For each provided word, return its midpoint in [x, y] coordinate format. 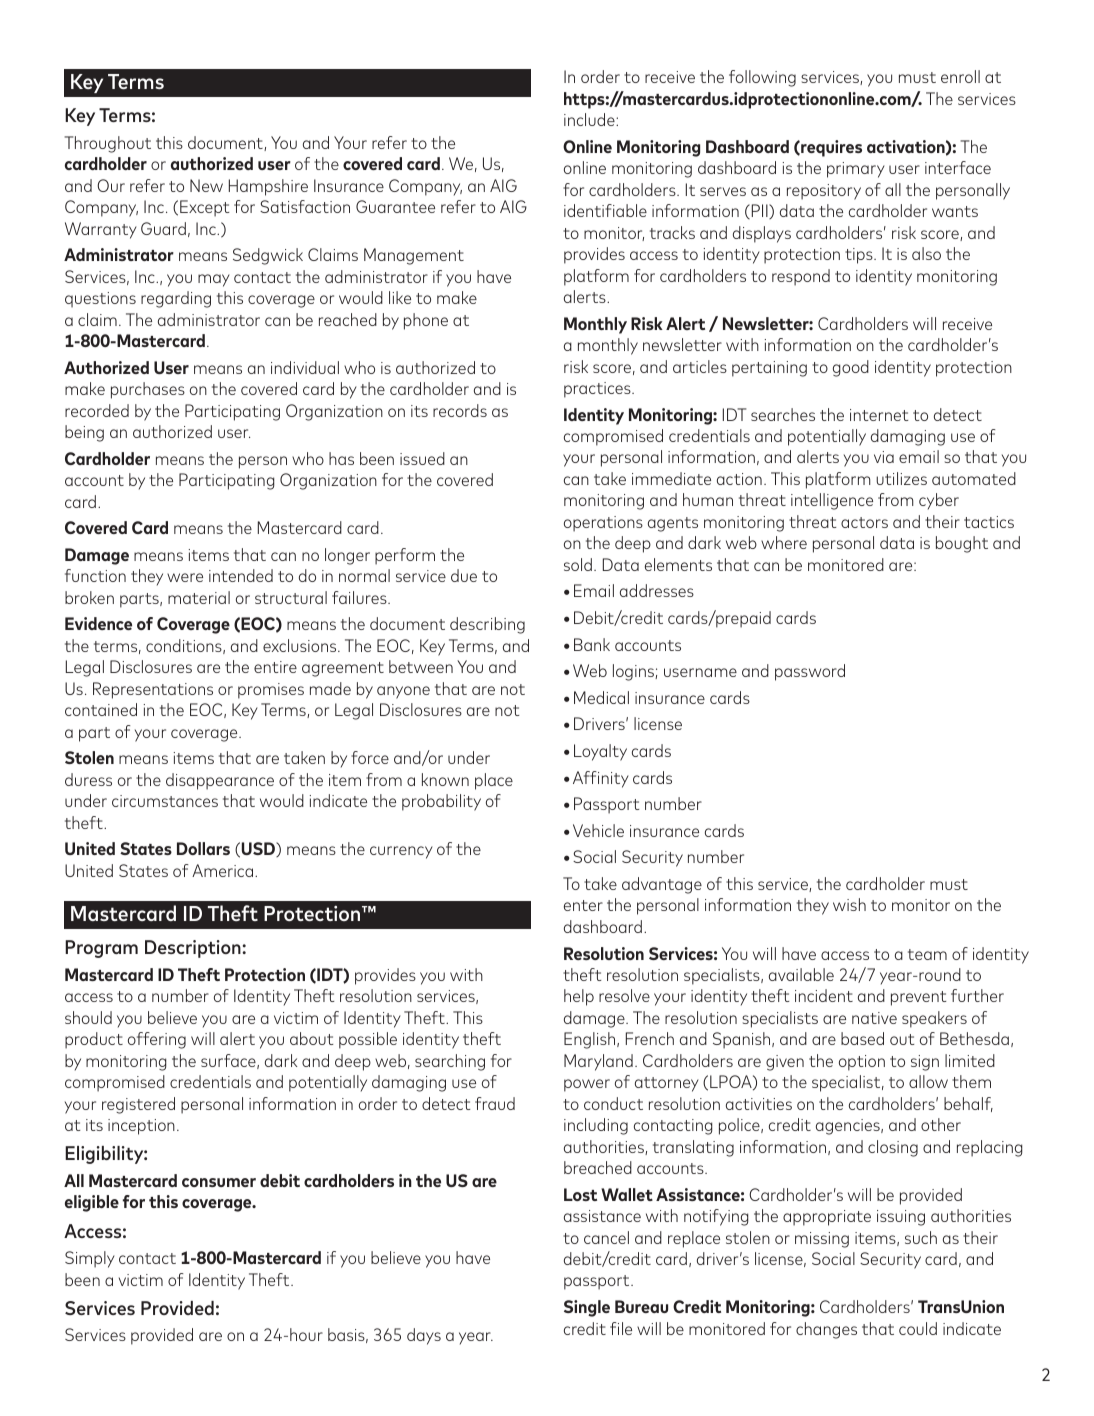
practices [598, 390]
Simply [90, 1259]
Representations [153, 690]
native [874, 1018]
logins [634, 672]
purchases [148, 390]
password [810, 672]
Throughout [107, 144]
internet [879, 415]
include [590, 119]
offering [157, 1040]
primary [856, 170]
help [579, 997]
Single [587, 1308]
